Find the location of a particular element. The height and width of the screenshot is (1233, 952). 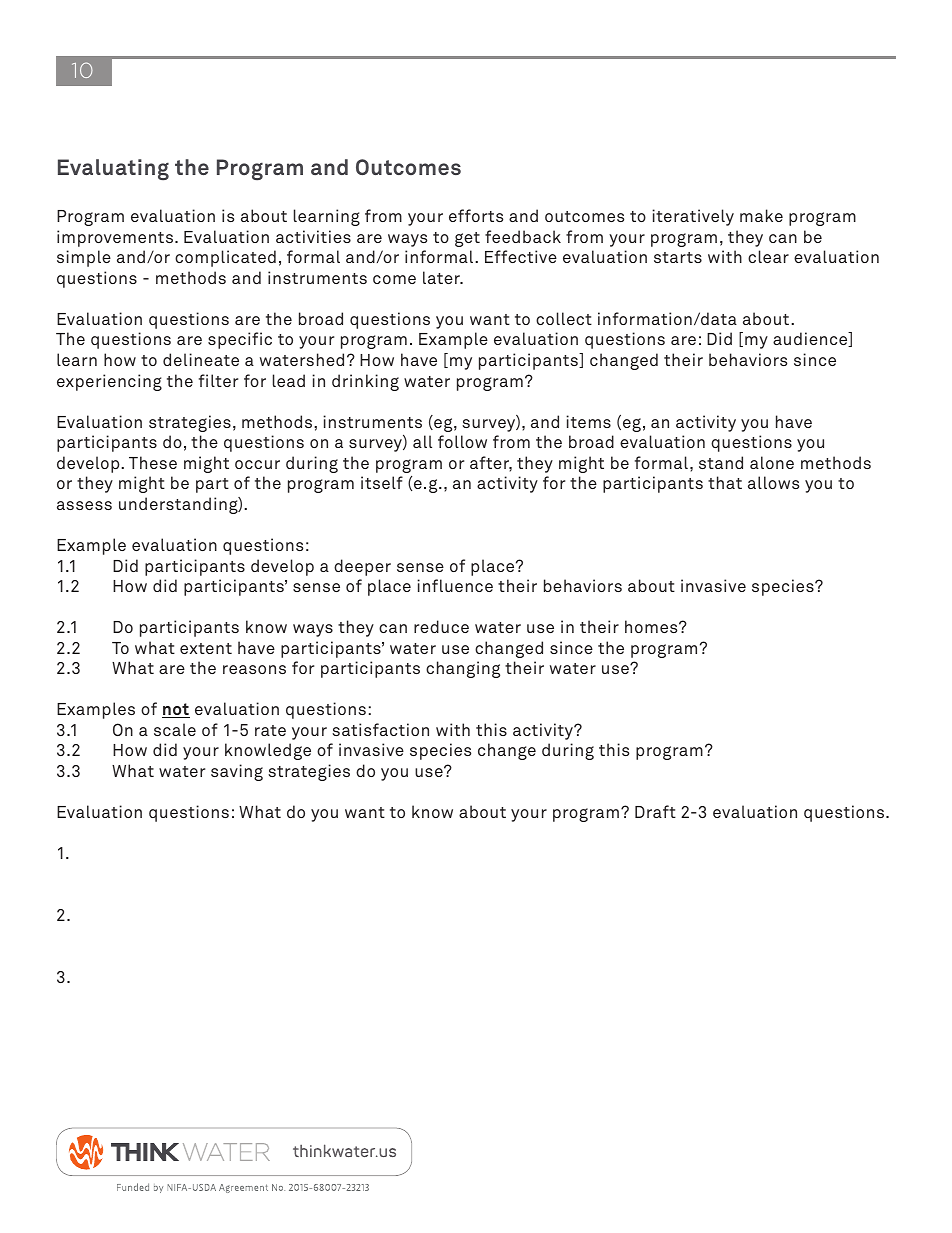

that is located at coordinates (725, 482).
